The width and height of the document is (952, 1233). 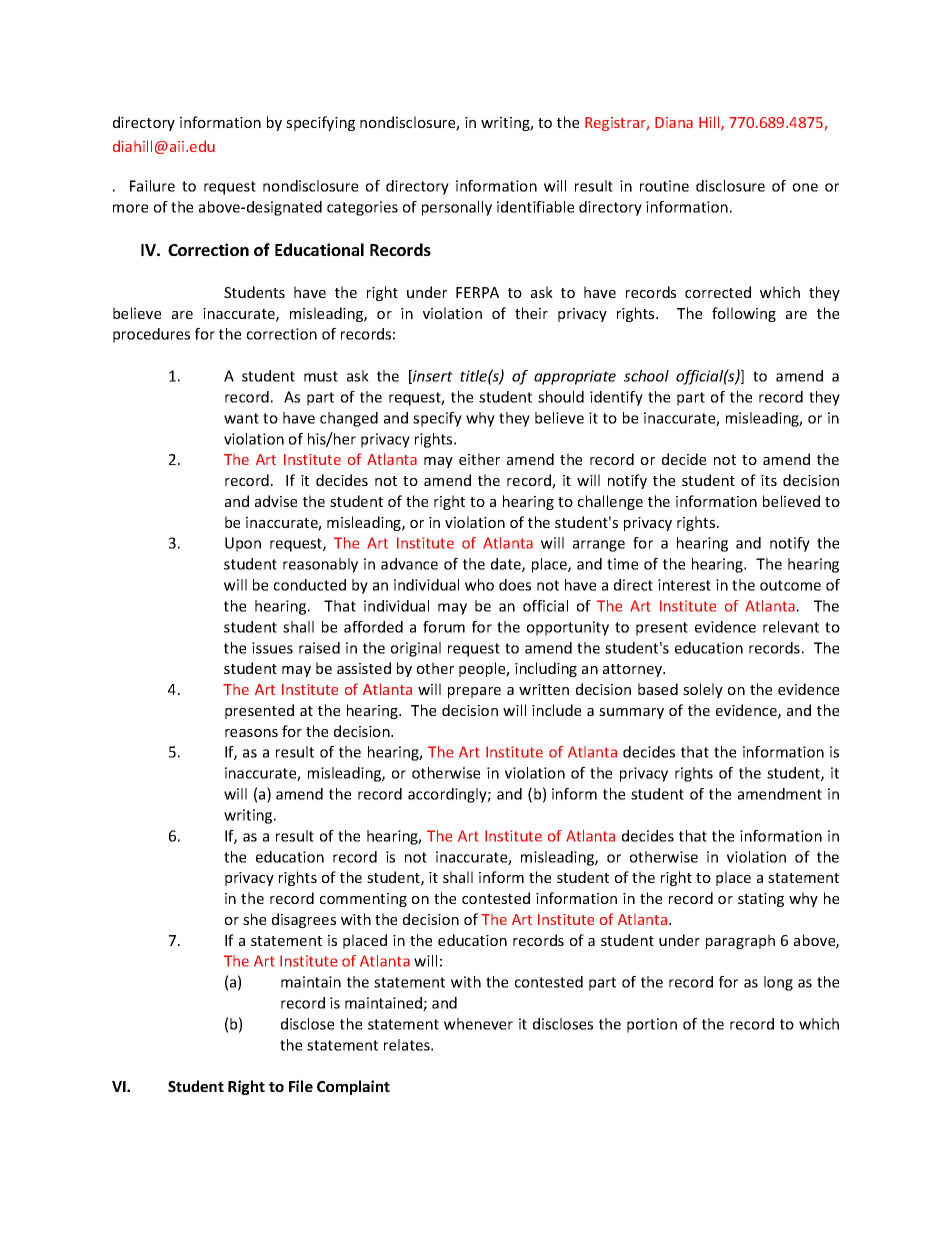 What do you see at coordinates (152, 186) in the document?
I see `Failure` at bounding box center [152, 186].
